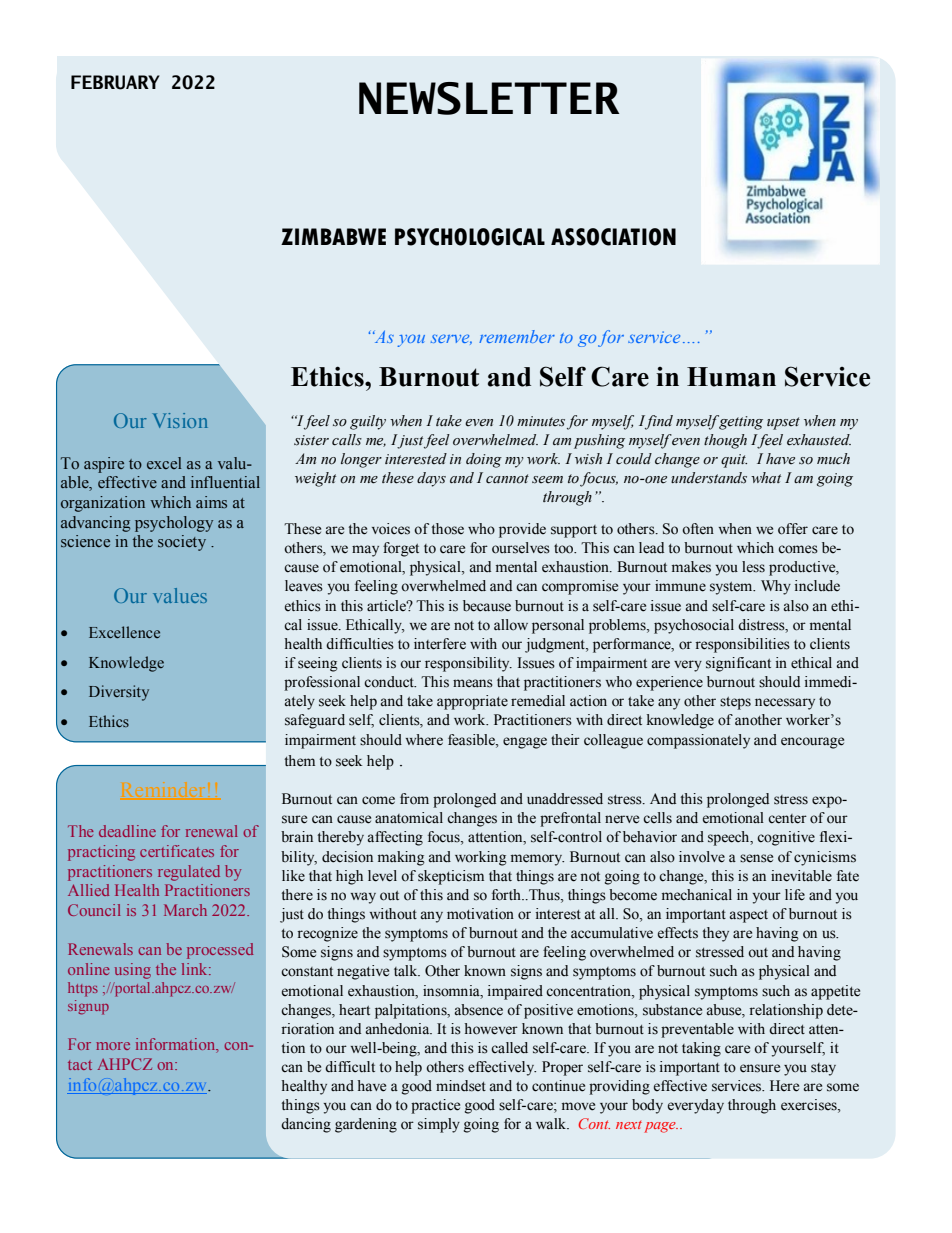 The height and width of the screenshot is (1233, 952). Describe the element at coordinates (182, 543) in the screenshot. I see `society` at that location.
